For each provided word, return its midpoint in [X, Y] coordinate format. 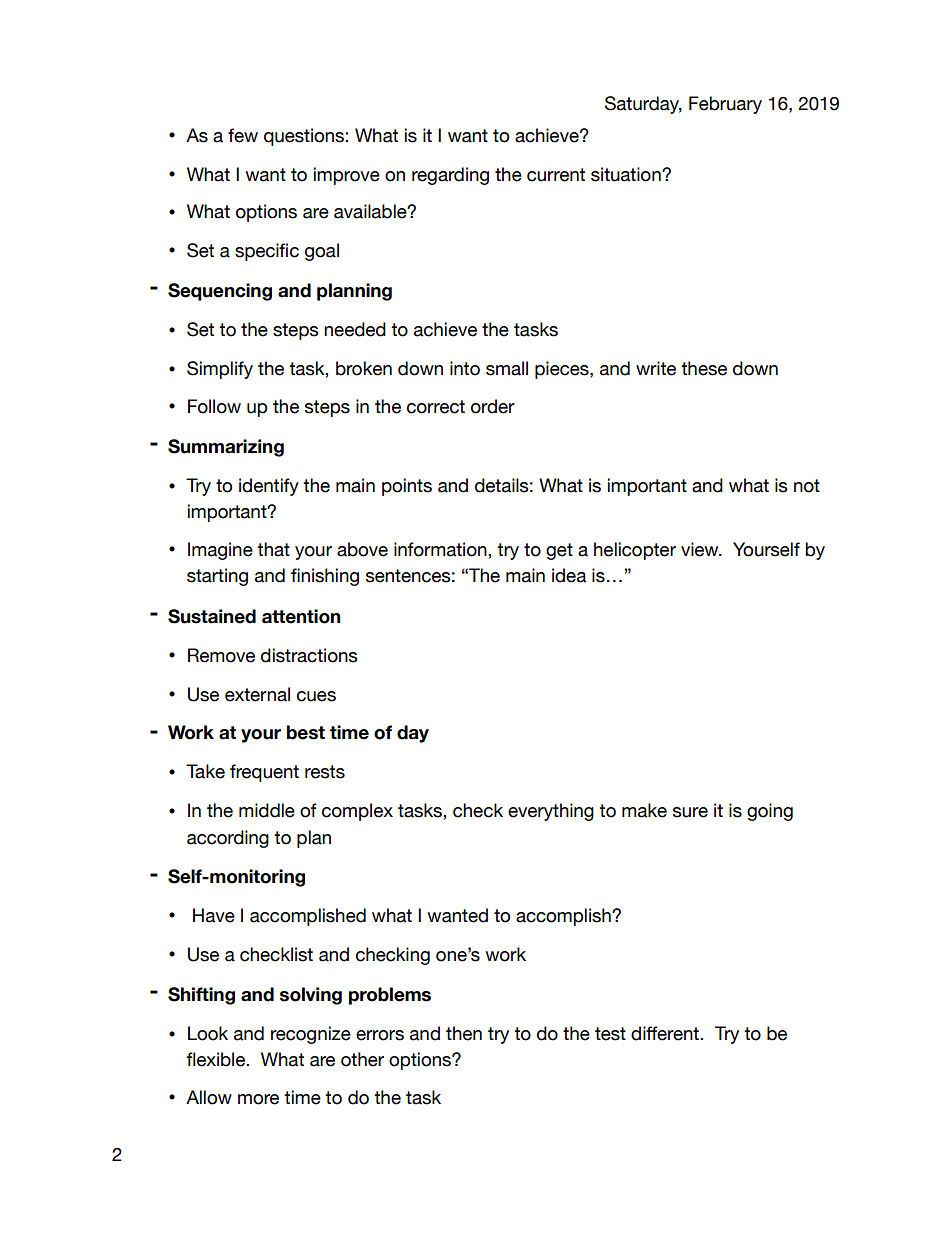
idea [569, 575]
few [243, 135]
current [556, 175]
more [258, 1099]
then [464, 1033]
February [725, 105]
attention [301, 616]
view [701, 549]
